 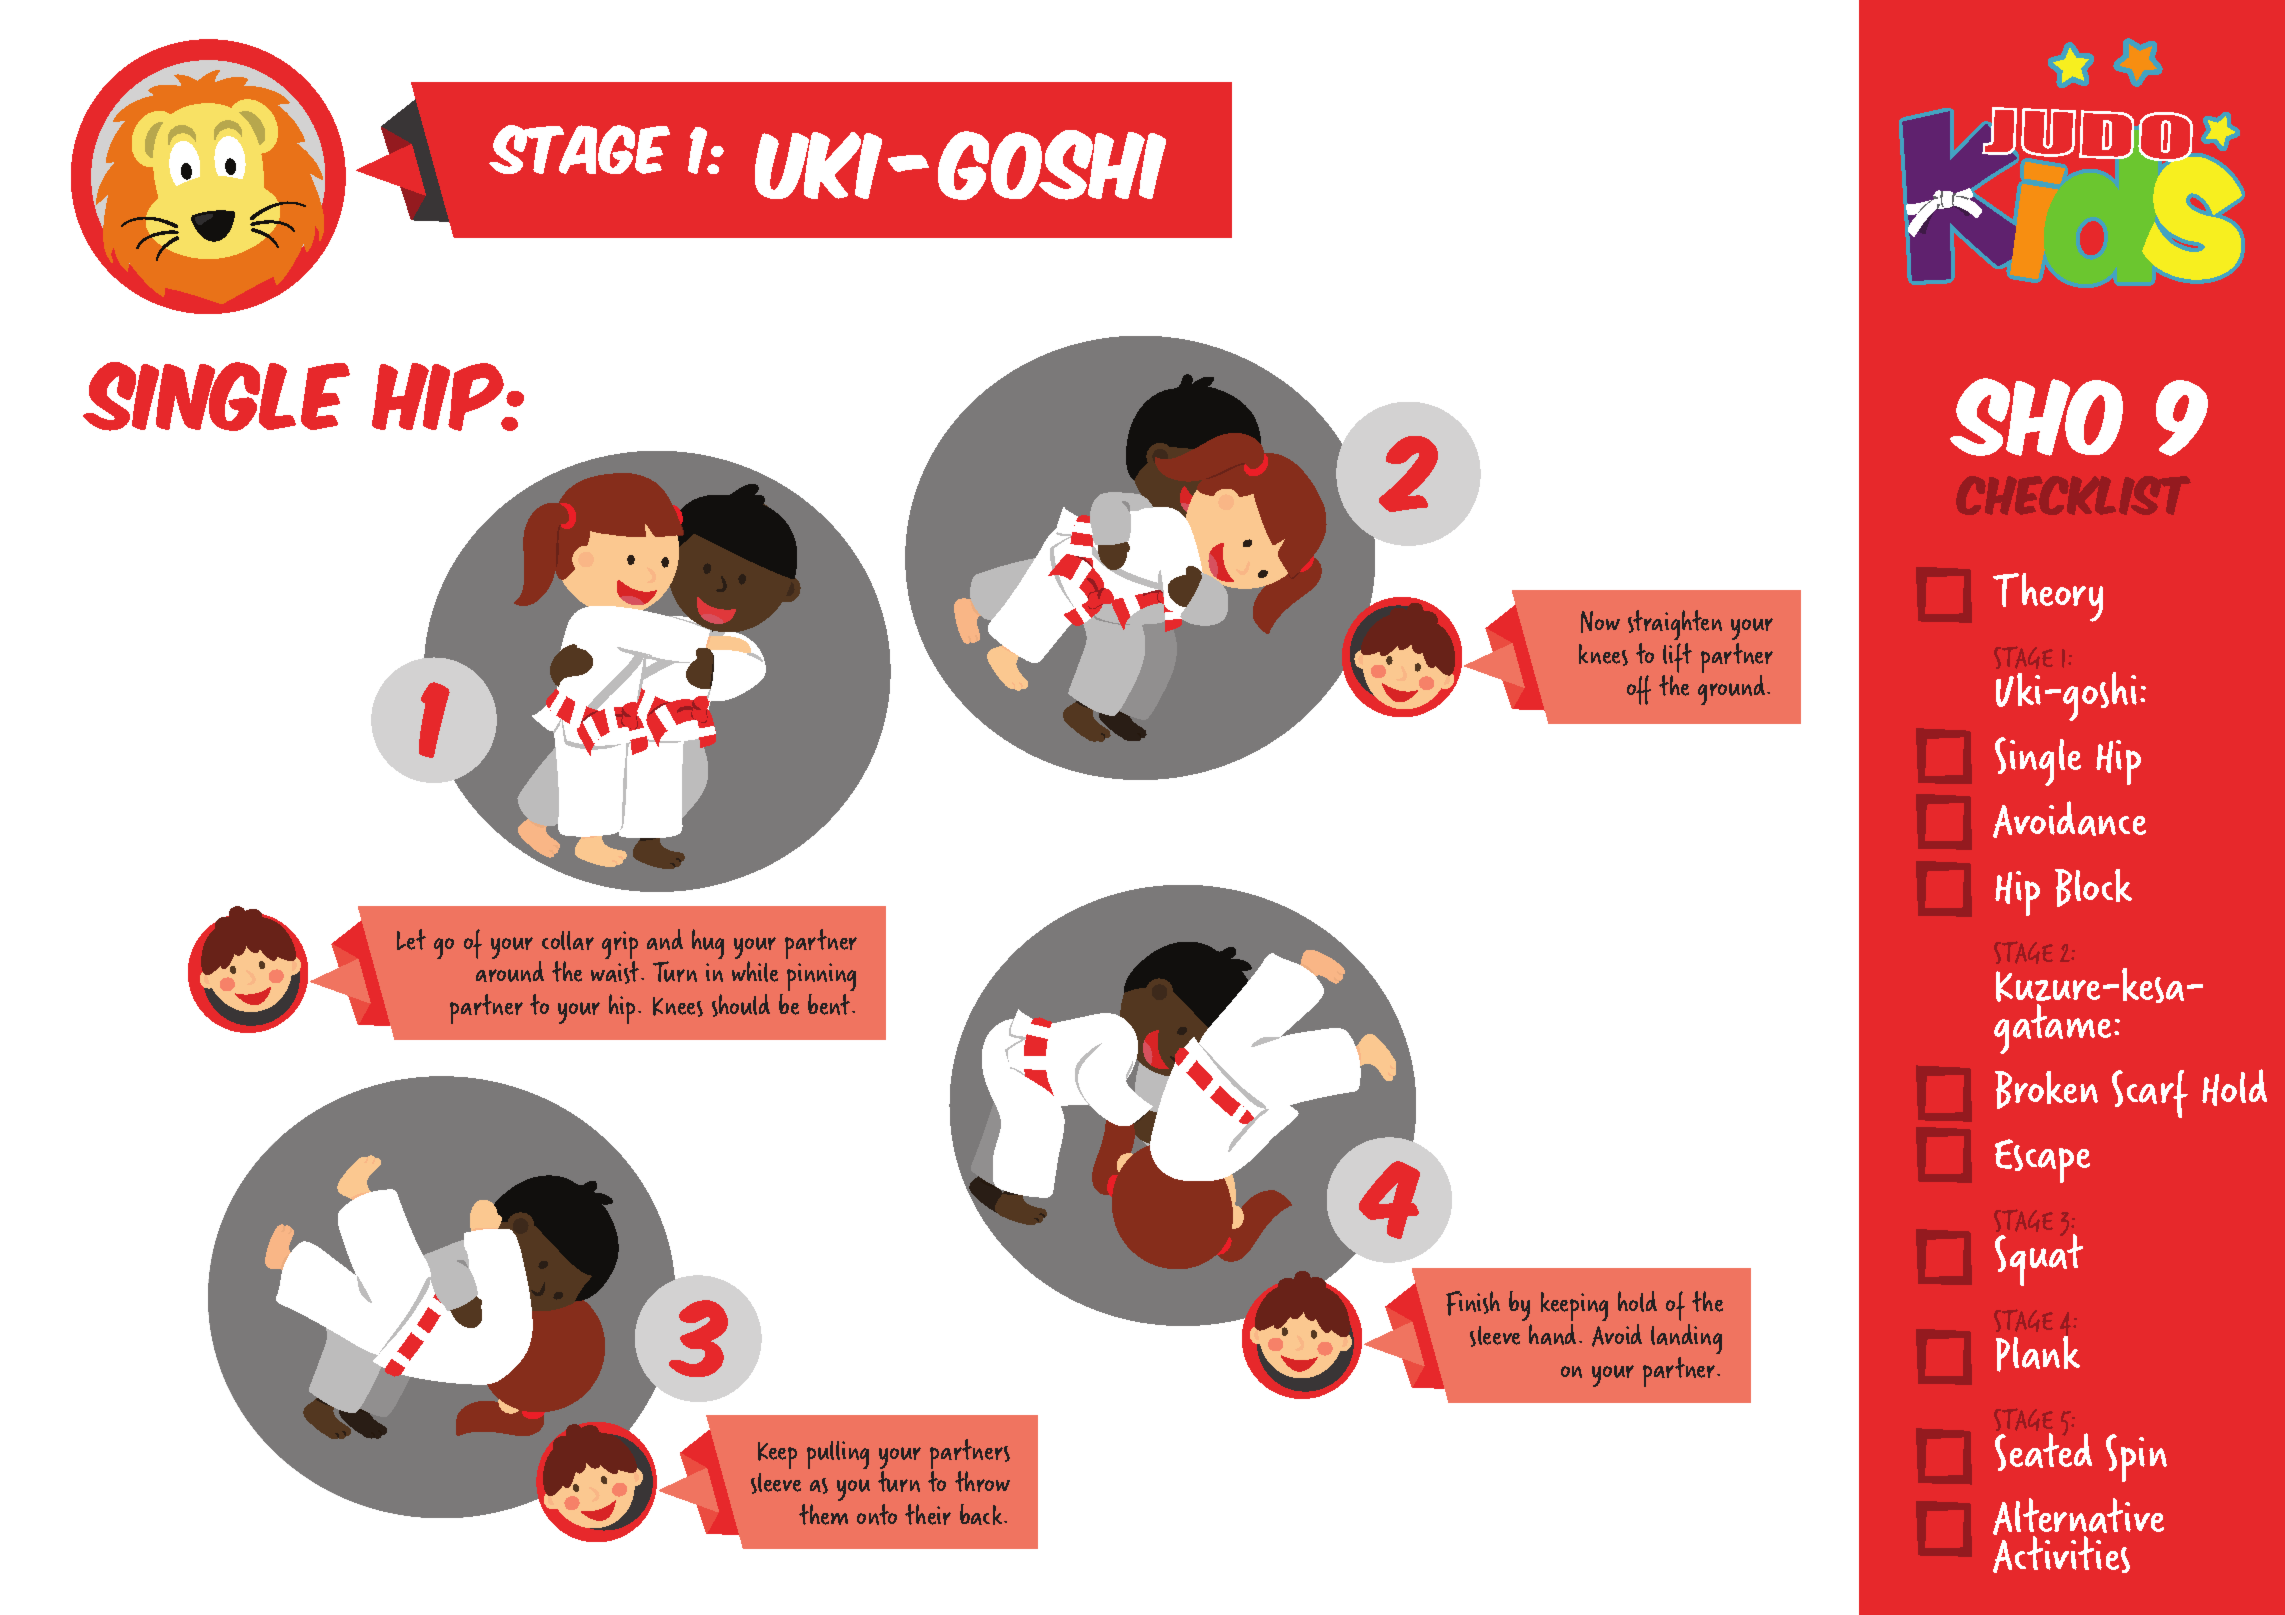 What do you see at coordinates (568, 940) in the page?
I see `collar` at bounding box center [568, 940].
